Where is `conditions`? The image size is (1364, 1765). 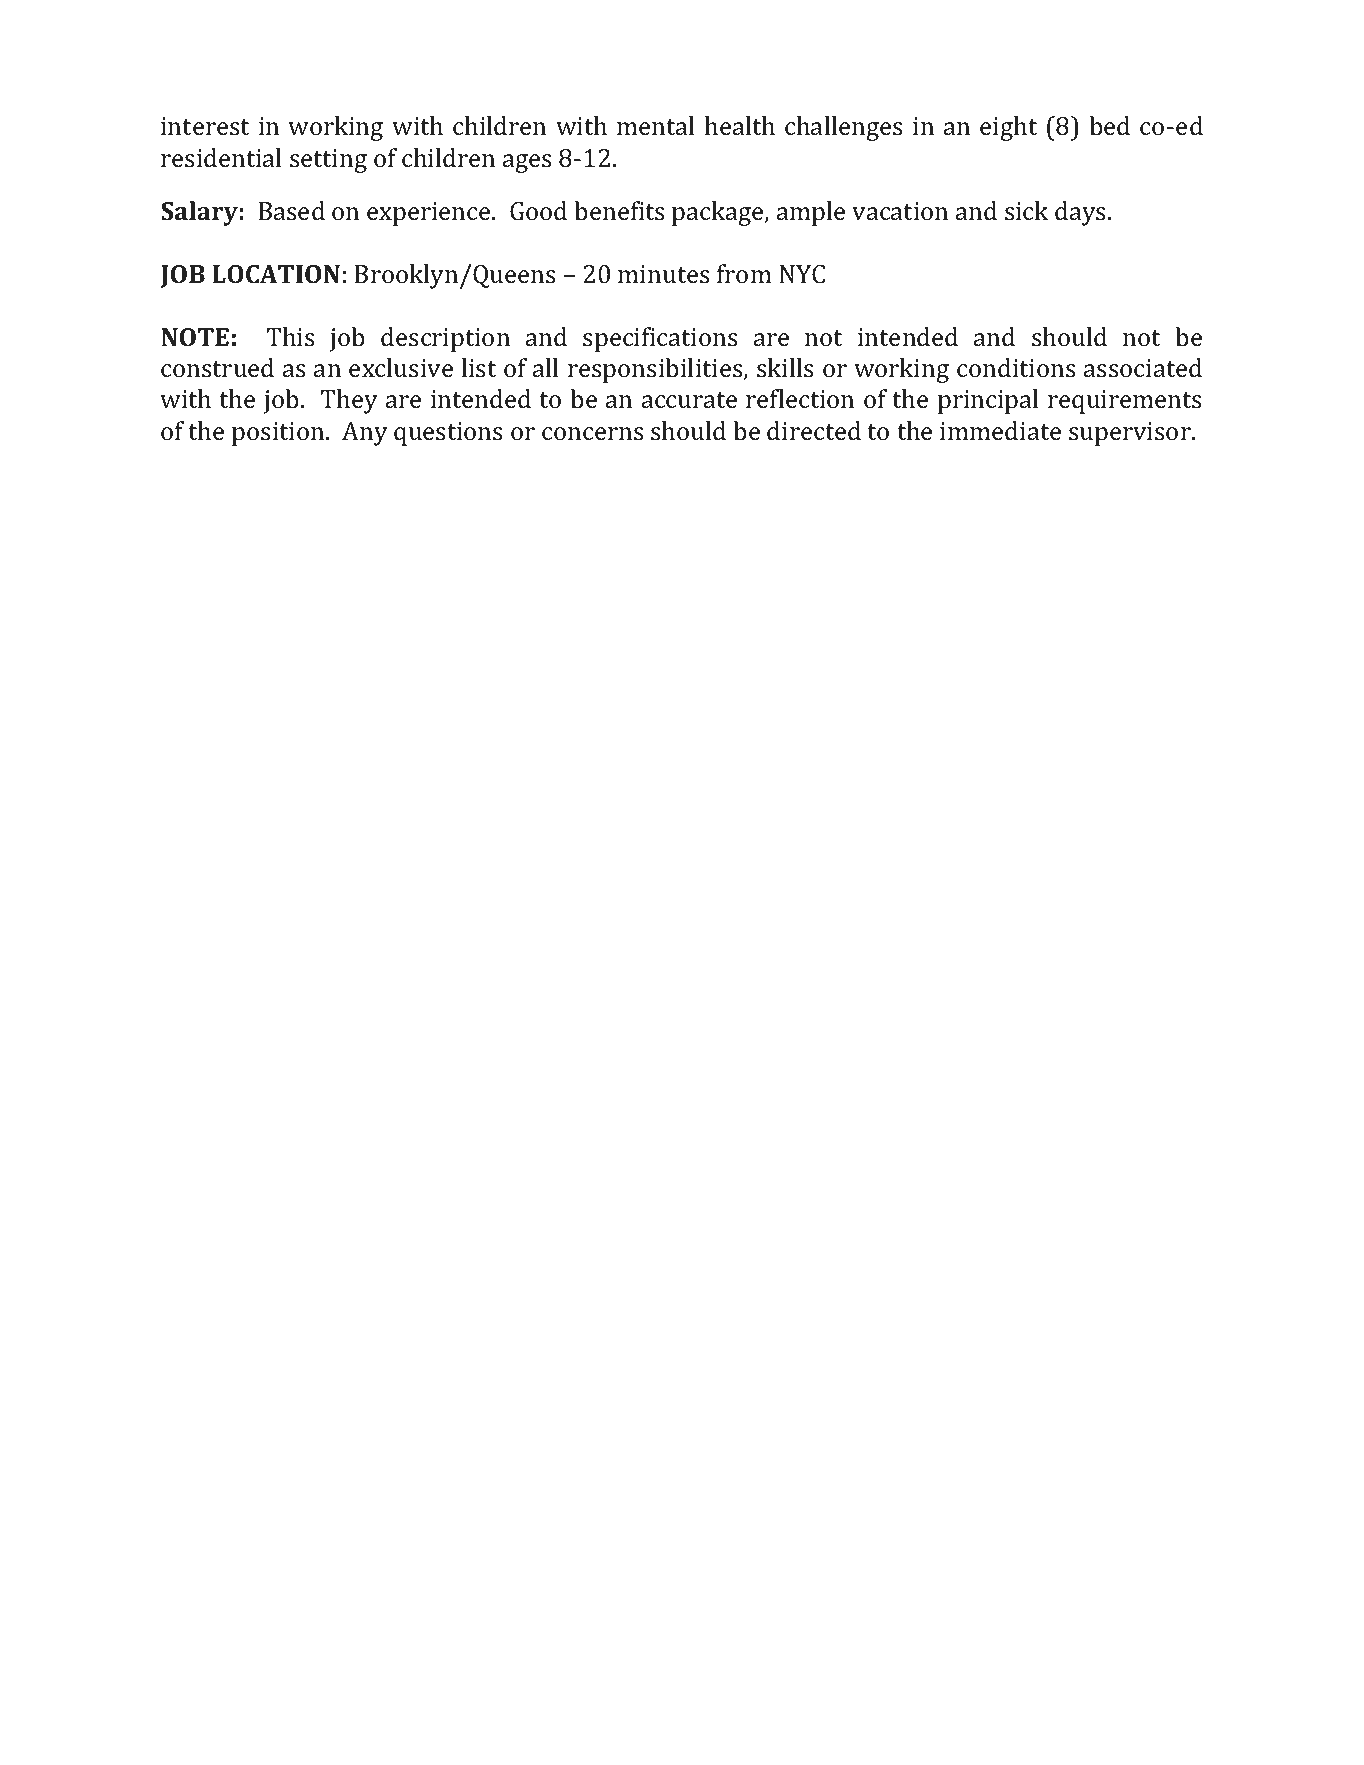 conditions is located at coordinates (1016, 368).
